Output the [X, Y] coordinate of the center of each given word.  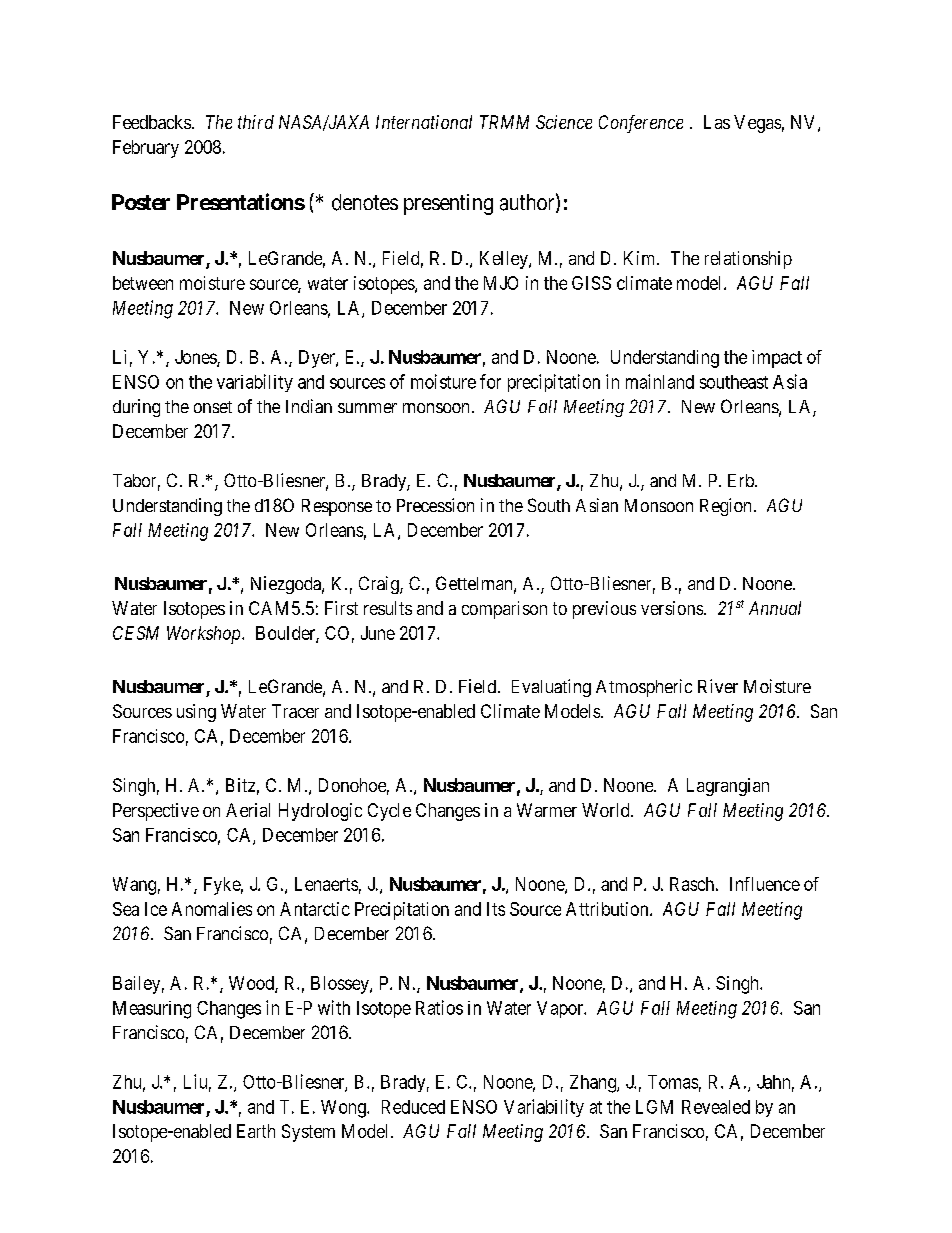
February [146, 149]
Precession [435, 505]
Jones [196, 358]
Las [717, 122]
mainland [660, 381]
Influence [765, 884]
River [718, 686]
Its [496, 909]
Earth [256, 1131]
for [490, 381]
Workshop [205, 635]
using [196, 713]
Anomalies [212, 909]
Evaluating [551, 688]
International [424, 122]
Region [725, 507]
